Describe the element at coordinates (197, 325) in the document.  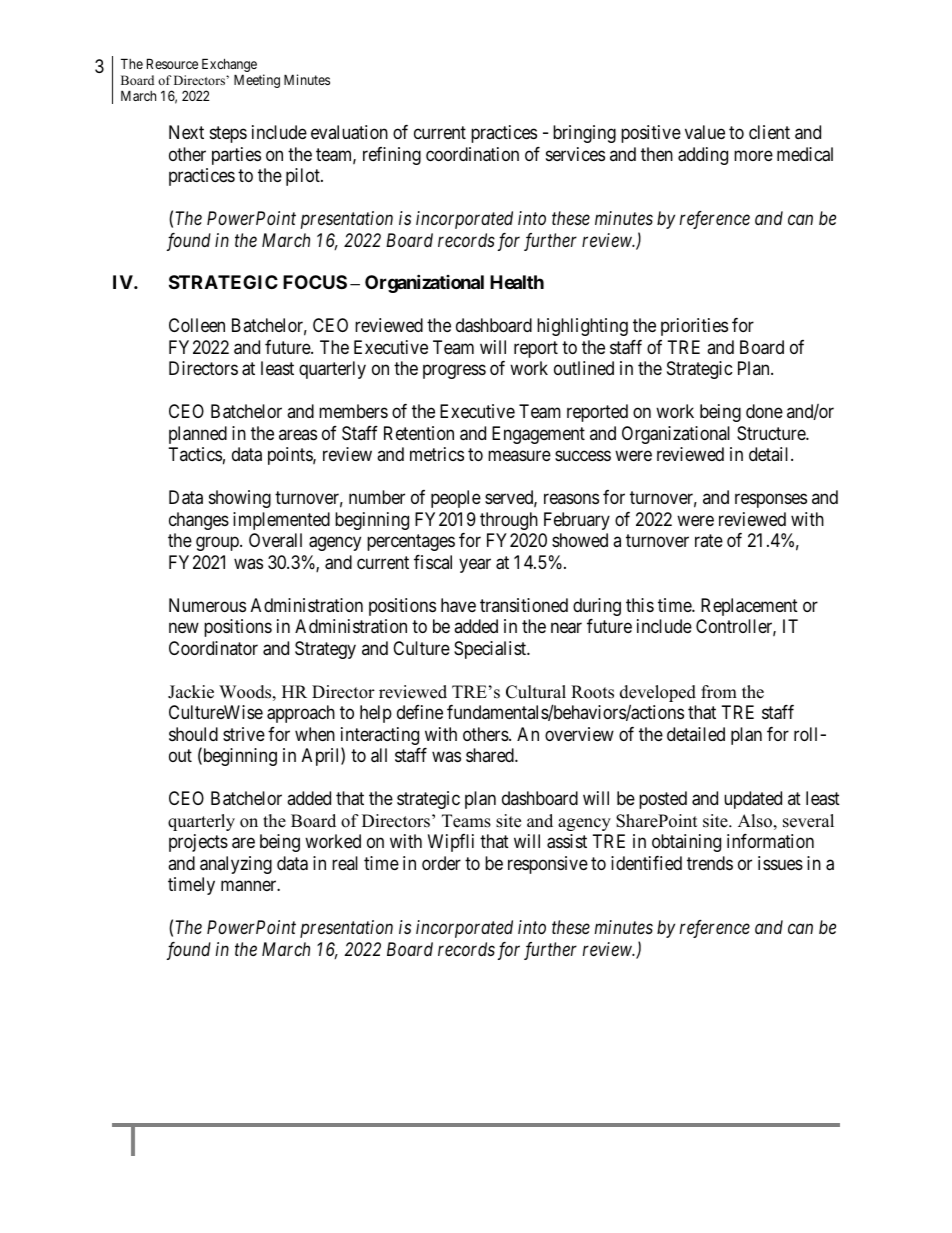
I see `Colleen` at that location.
